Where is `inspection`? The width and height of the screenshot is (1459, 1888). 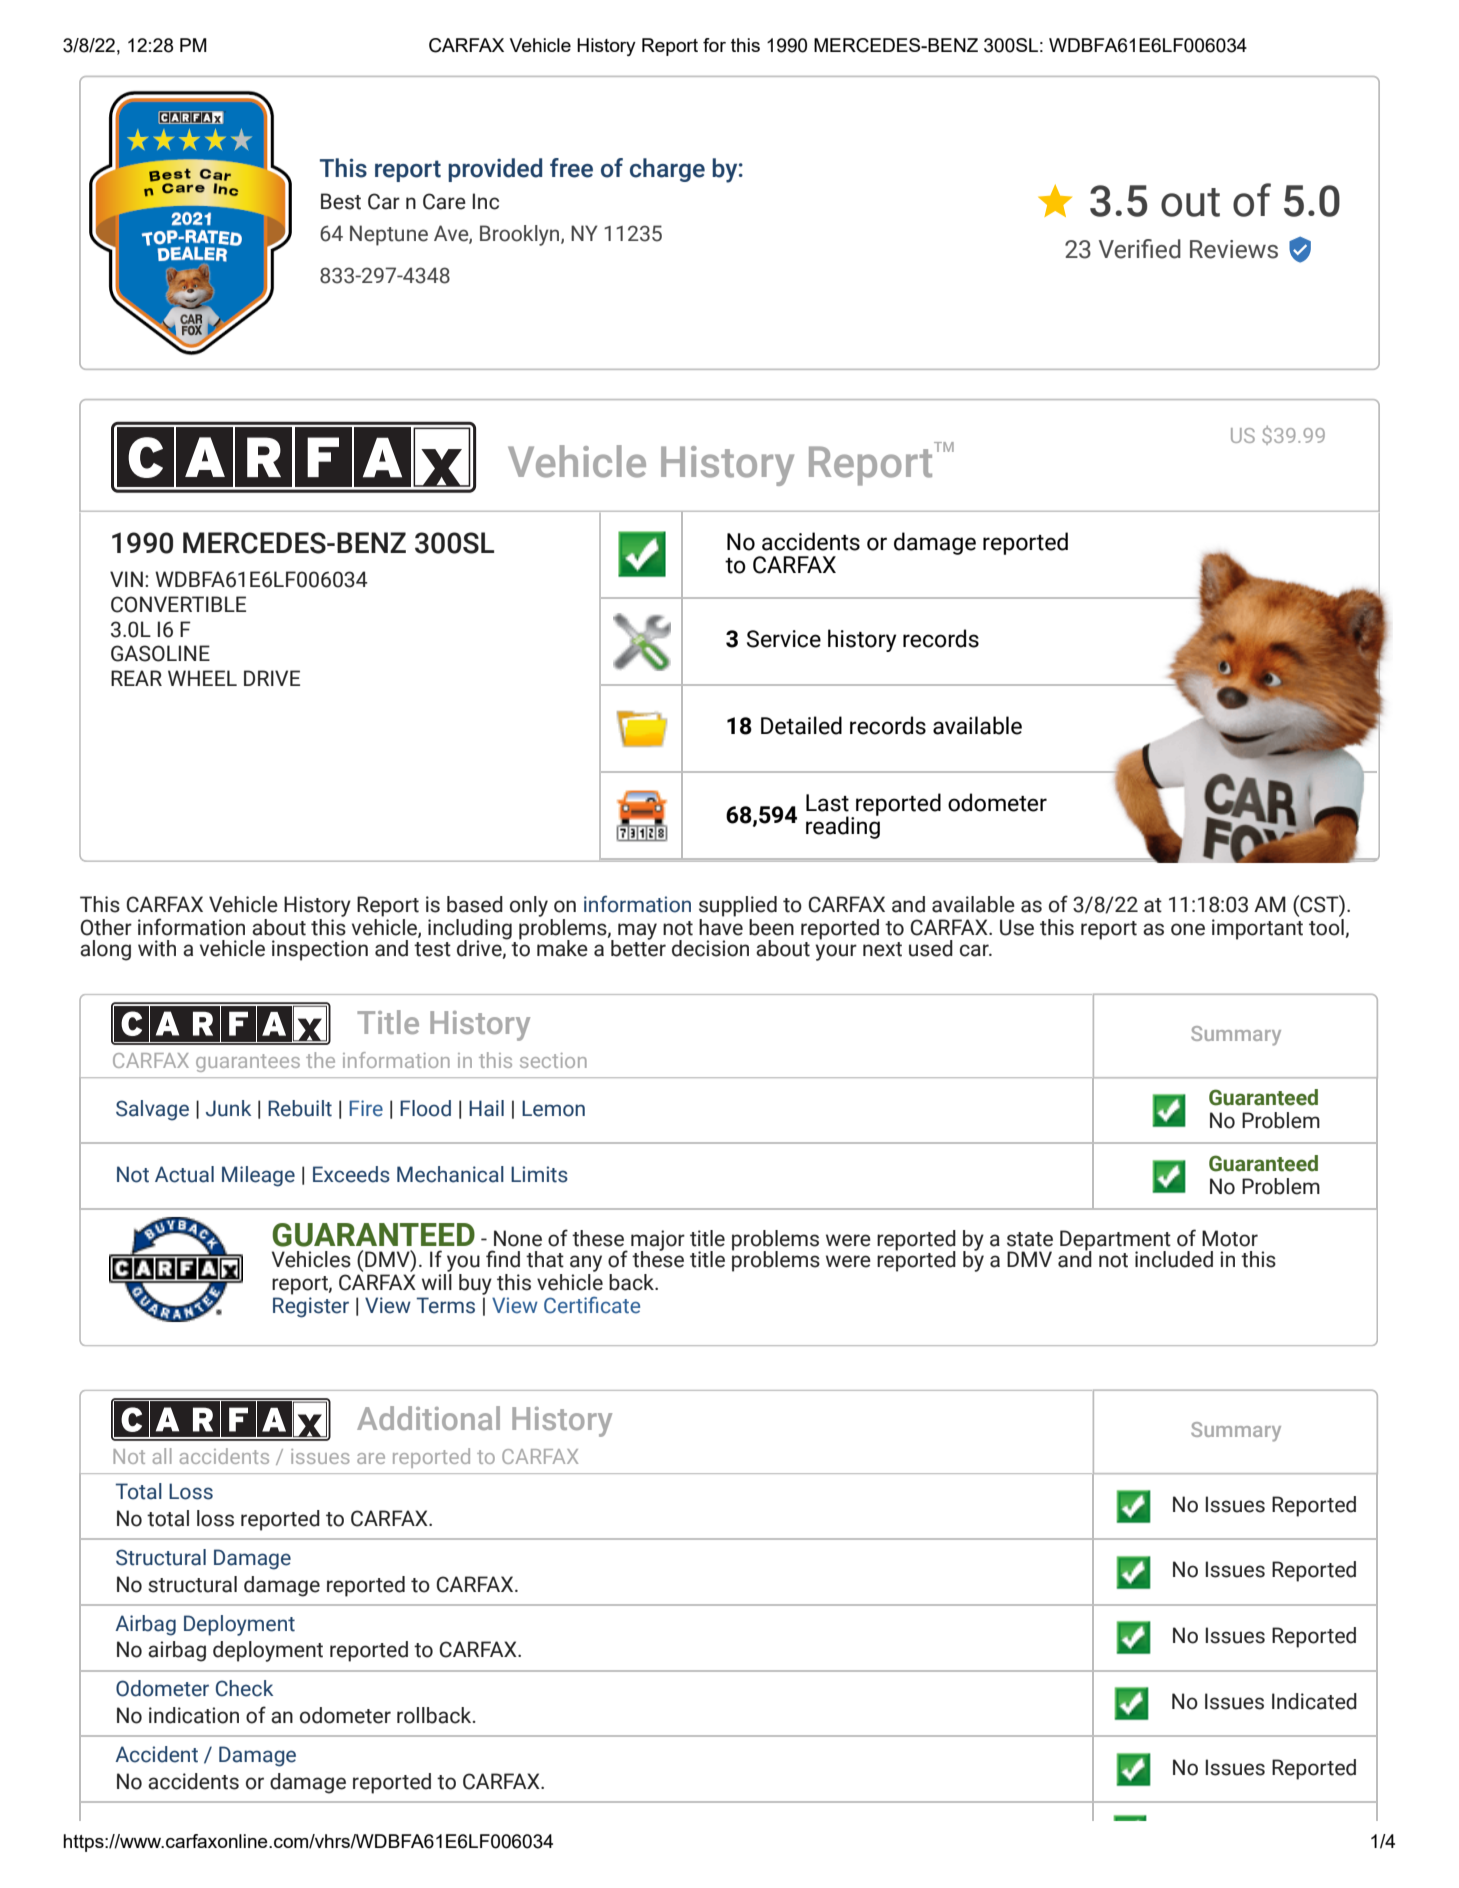
inspection is located at coordinates (320, 950).
